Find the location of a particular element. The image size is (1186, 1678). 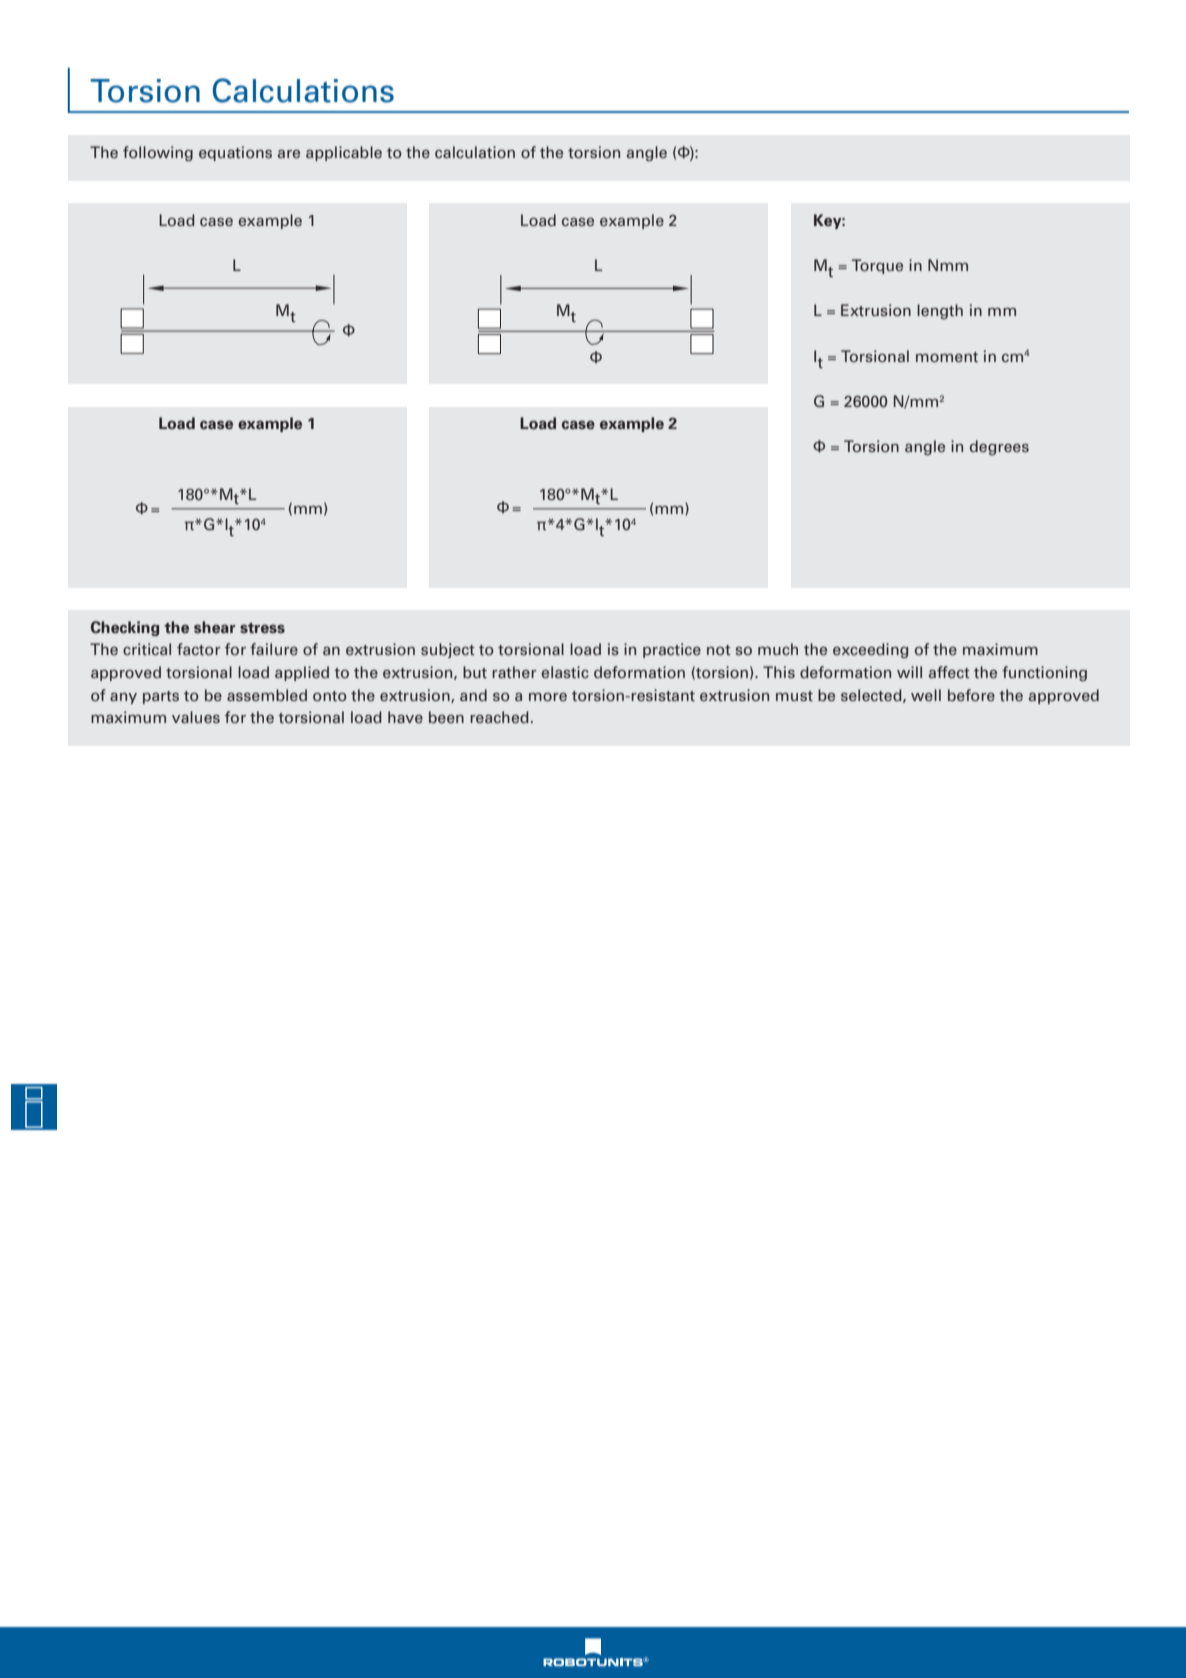

are is located at coordinates (289, 154).
